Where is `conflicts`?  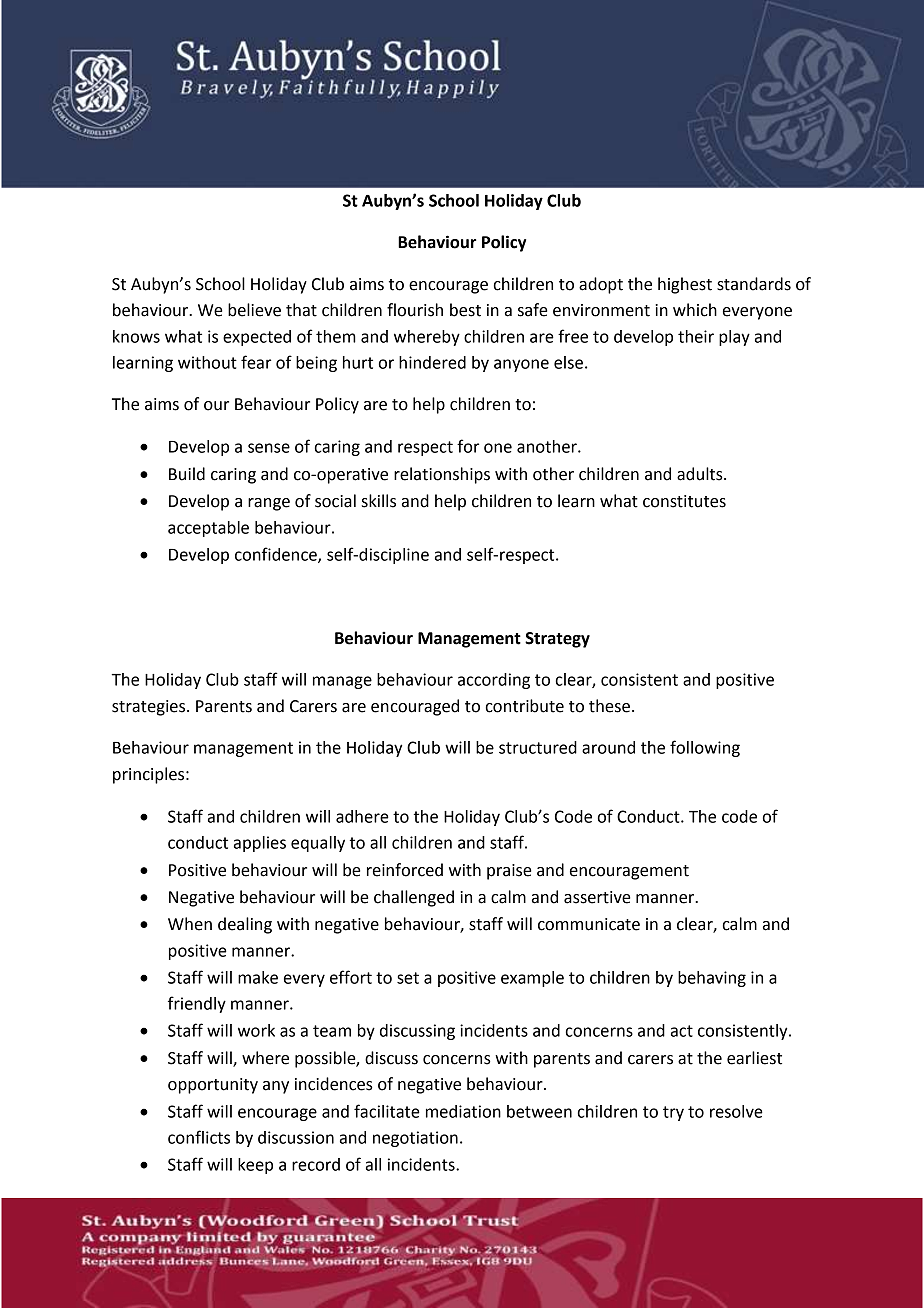 conflicts is located at coordinates (199, 1137).
